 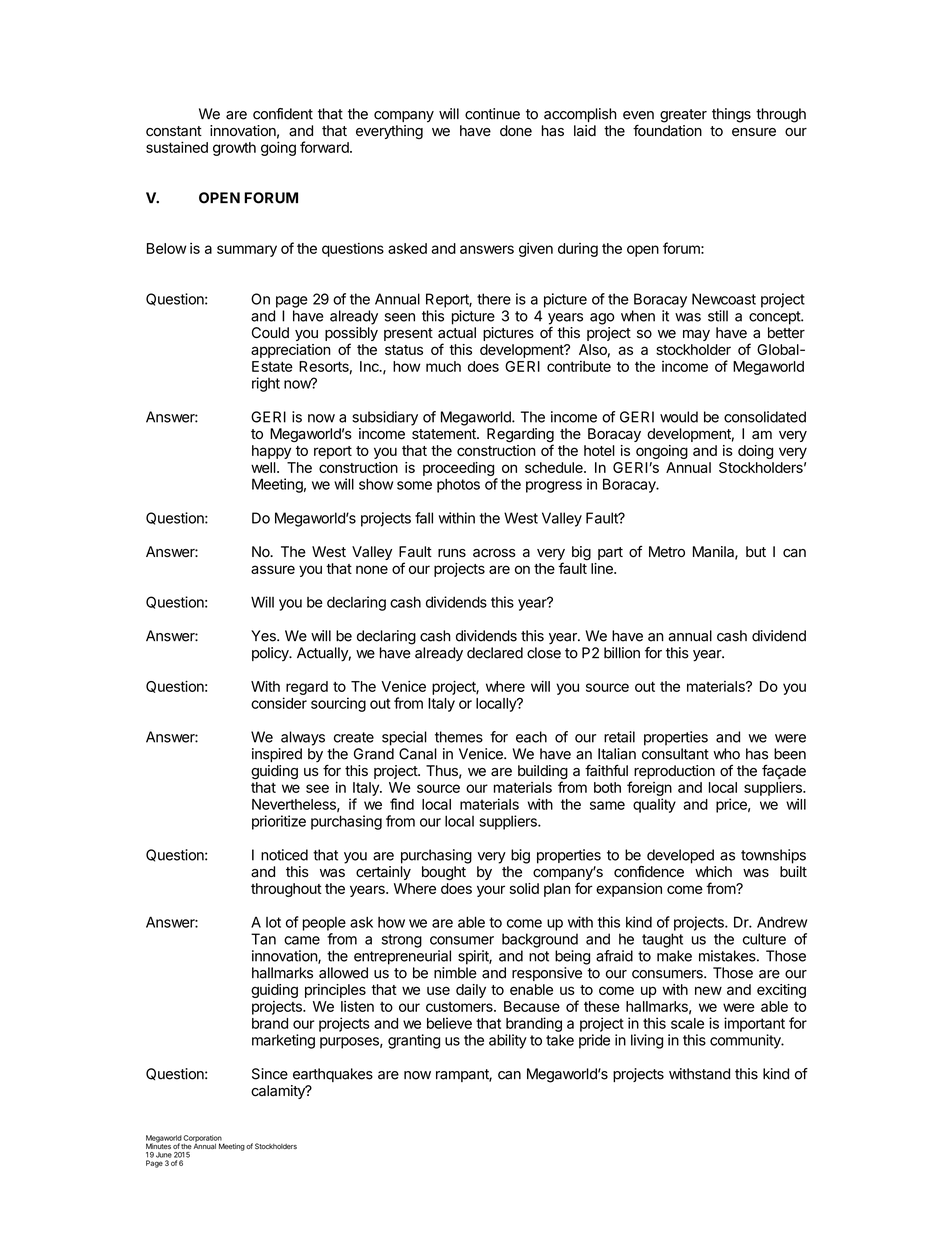 What do you see at coordinates (283, 1041) in the image?
I see `marketing` at bounding box center [283, 1041].
